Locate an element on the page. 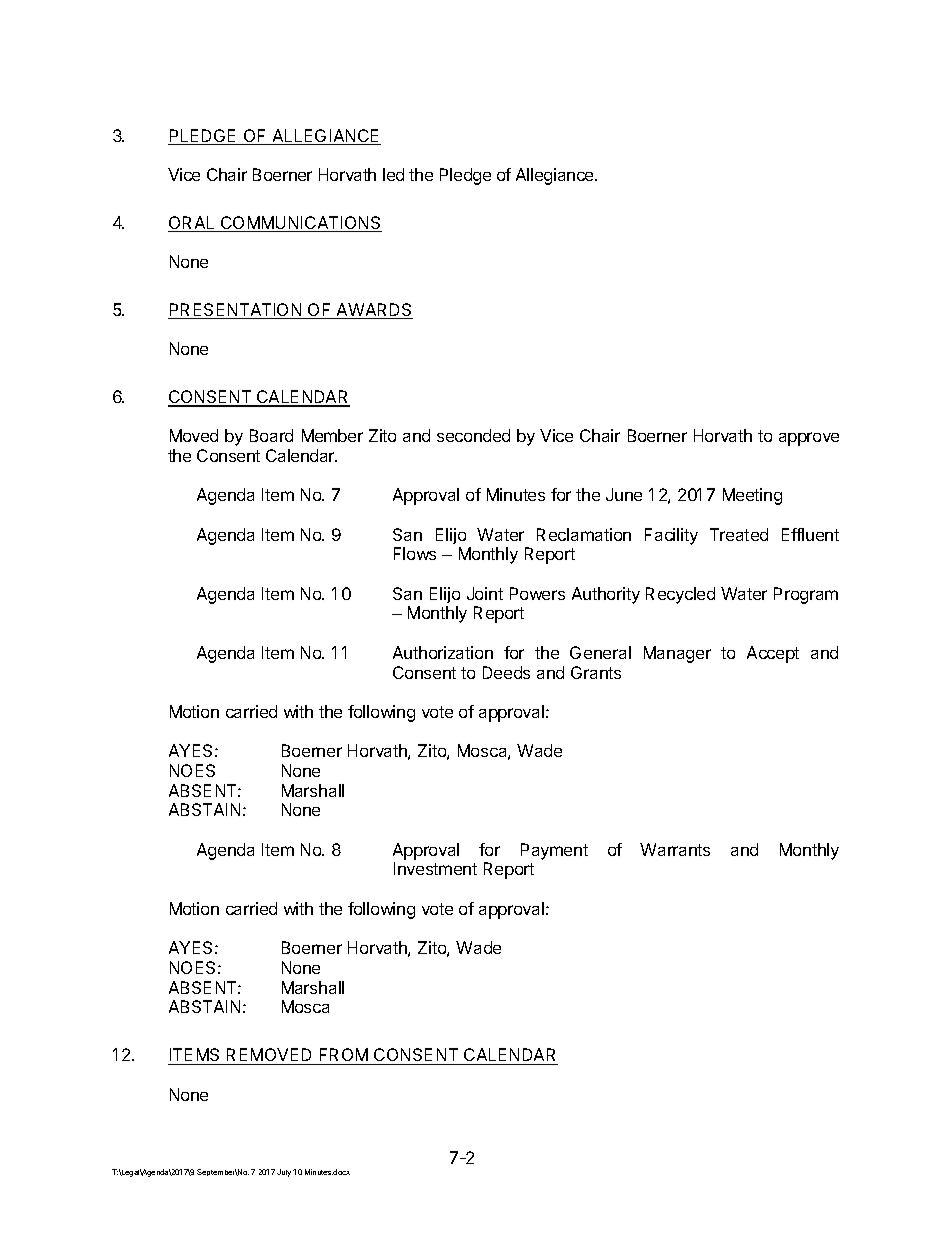  AWARDS is located at coordinates (374, 311).
